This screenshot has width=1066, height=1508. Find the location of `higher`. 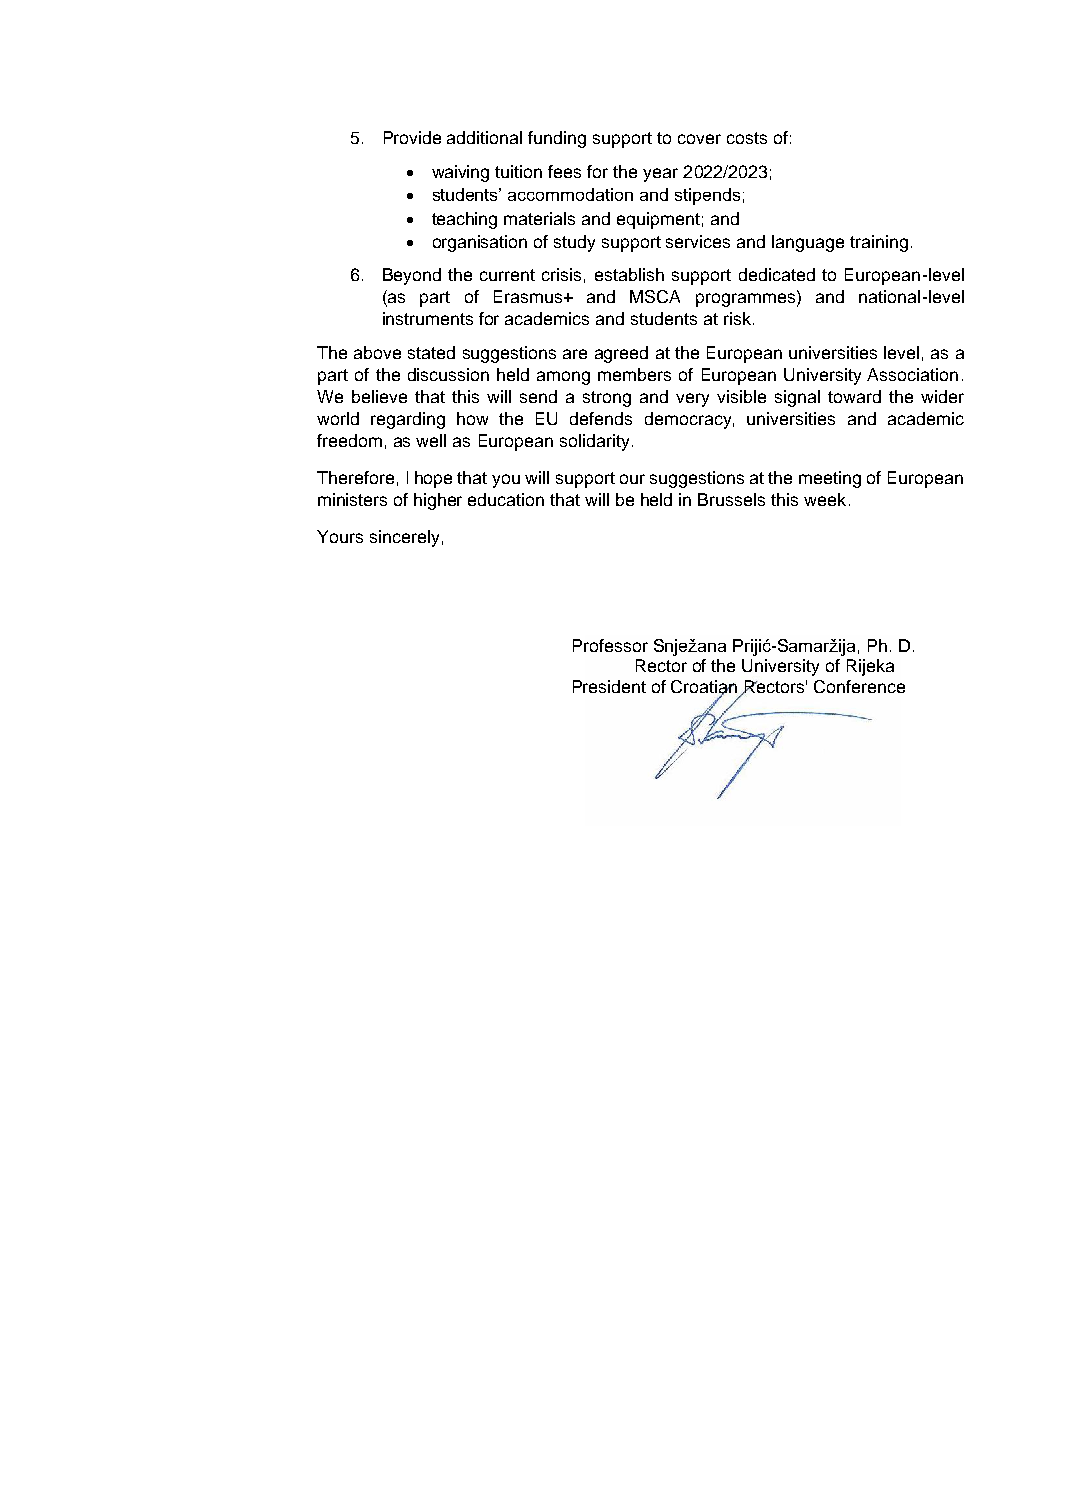

higher is located at coordinates (438, 501).
